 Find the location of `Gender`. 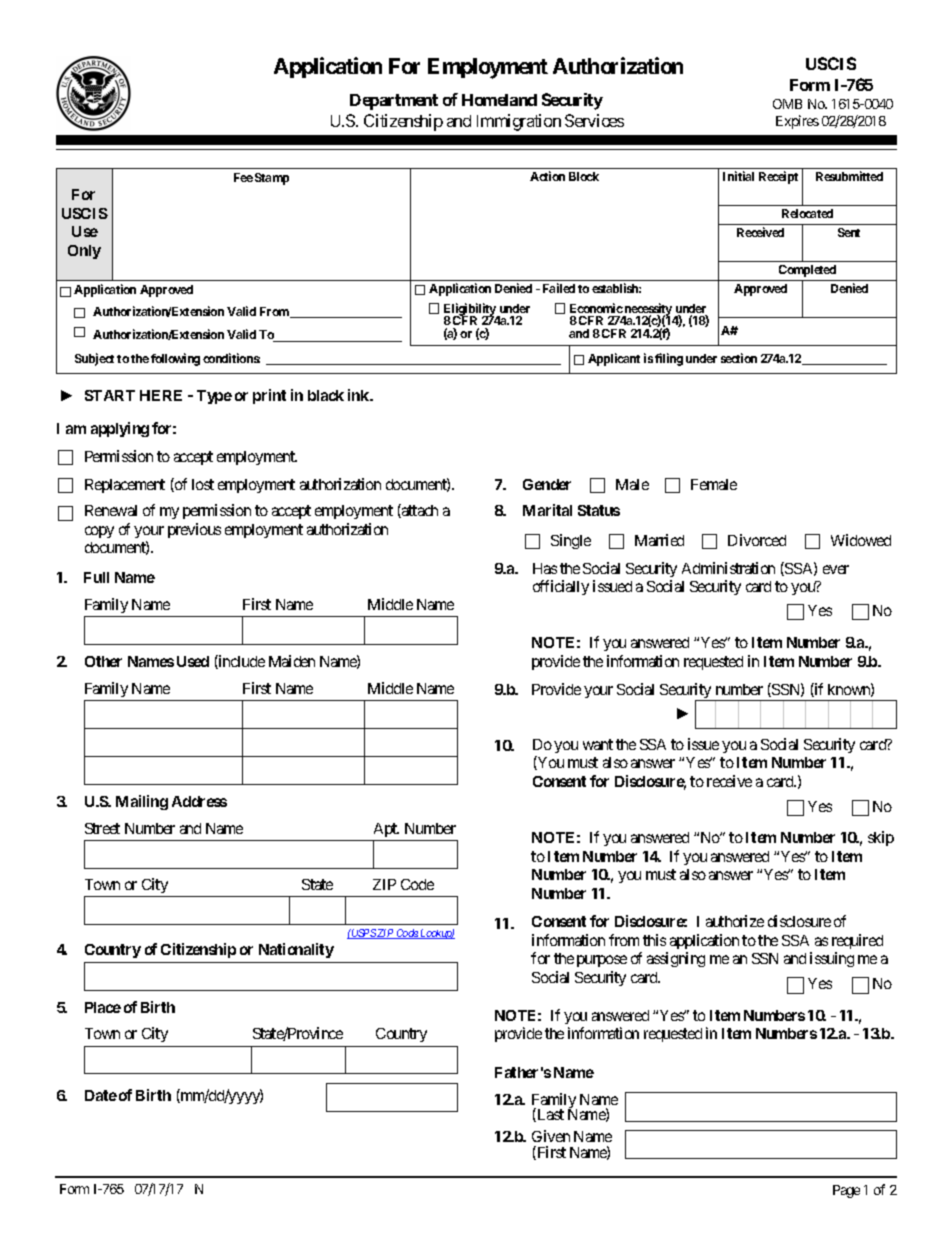

Gender is located at coordinates (547, 484).
